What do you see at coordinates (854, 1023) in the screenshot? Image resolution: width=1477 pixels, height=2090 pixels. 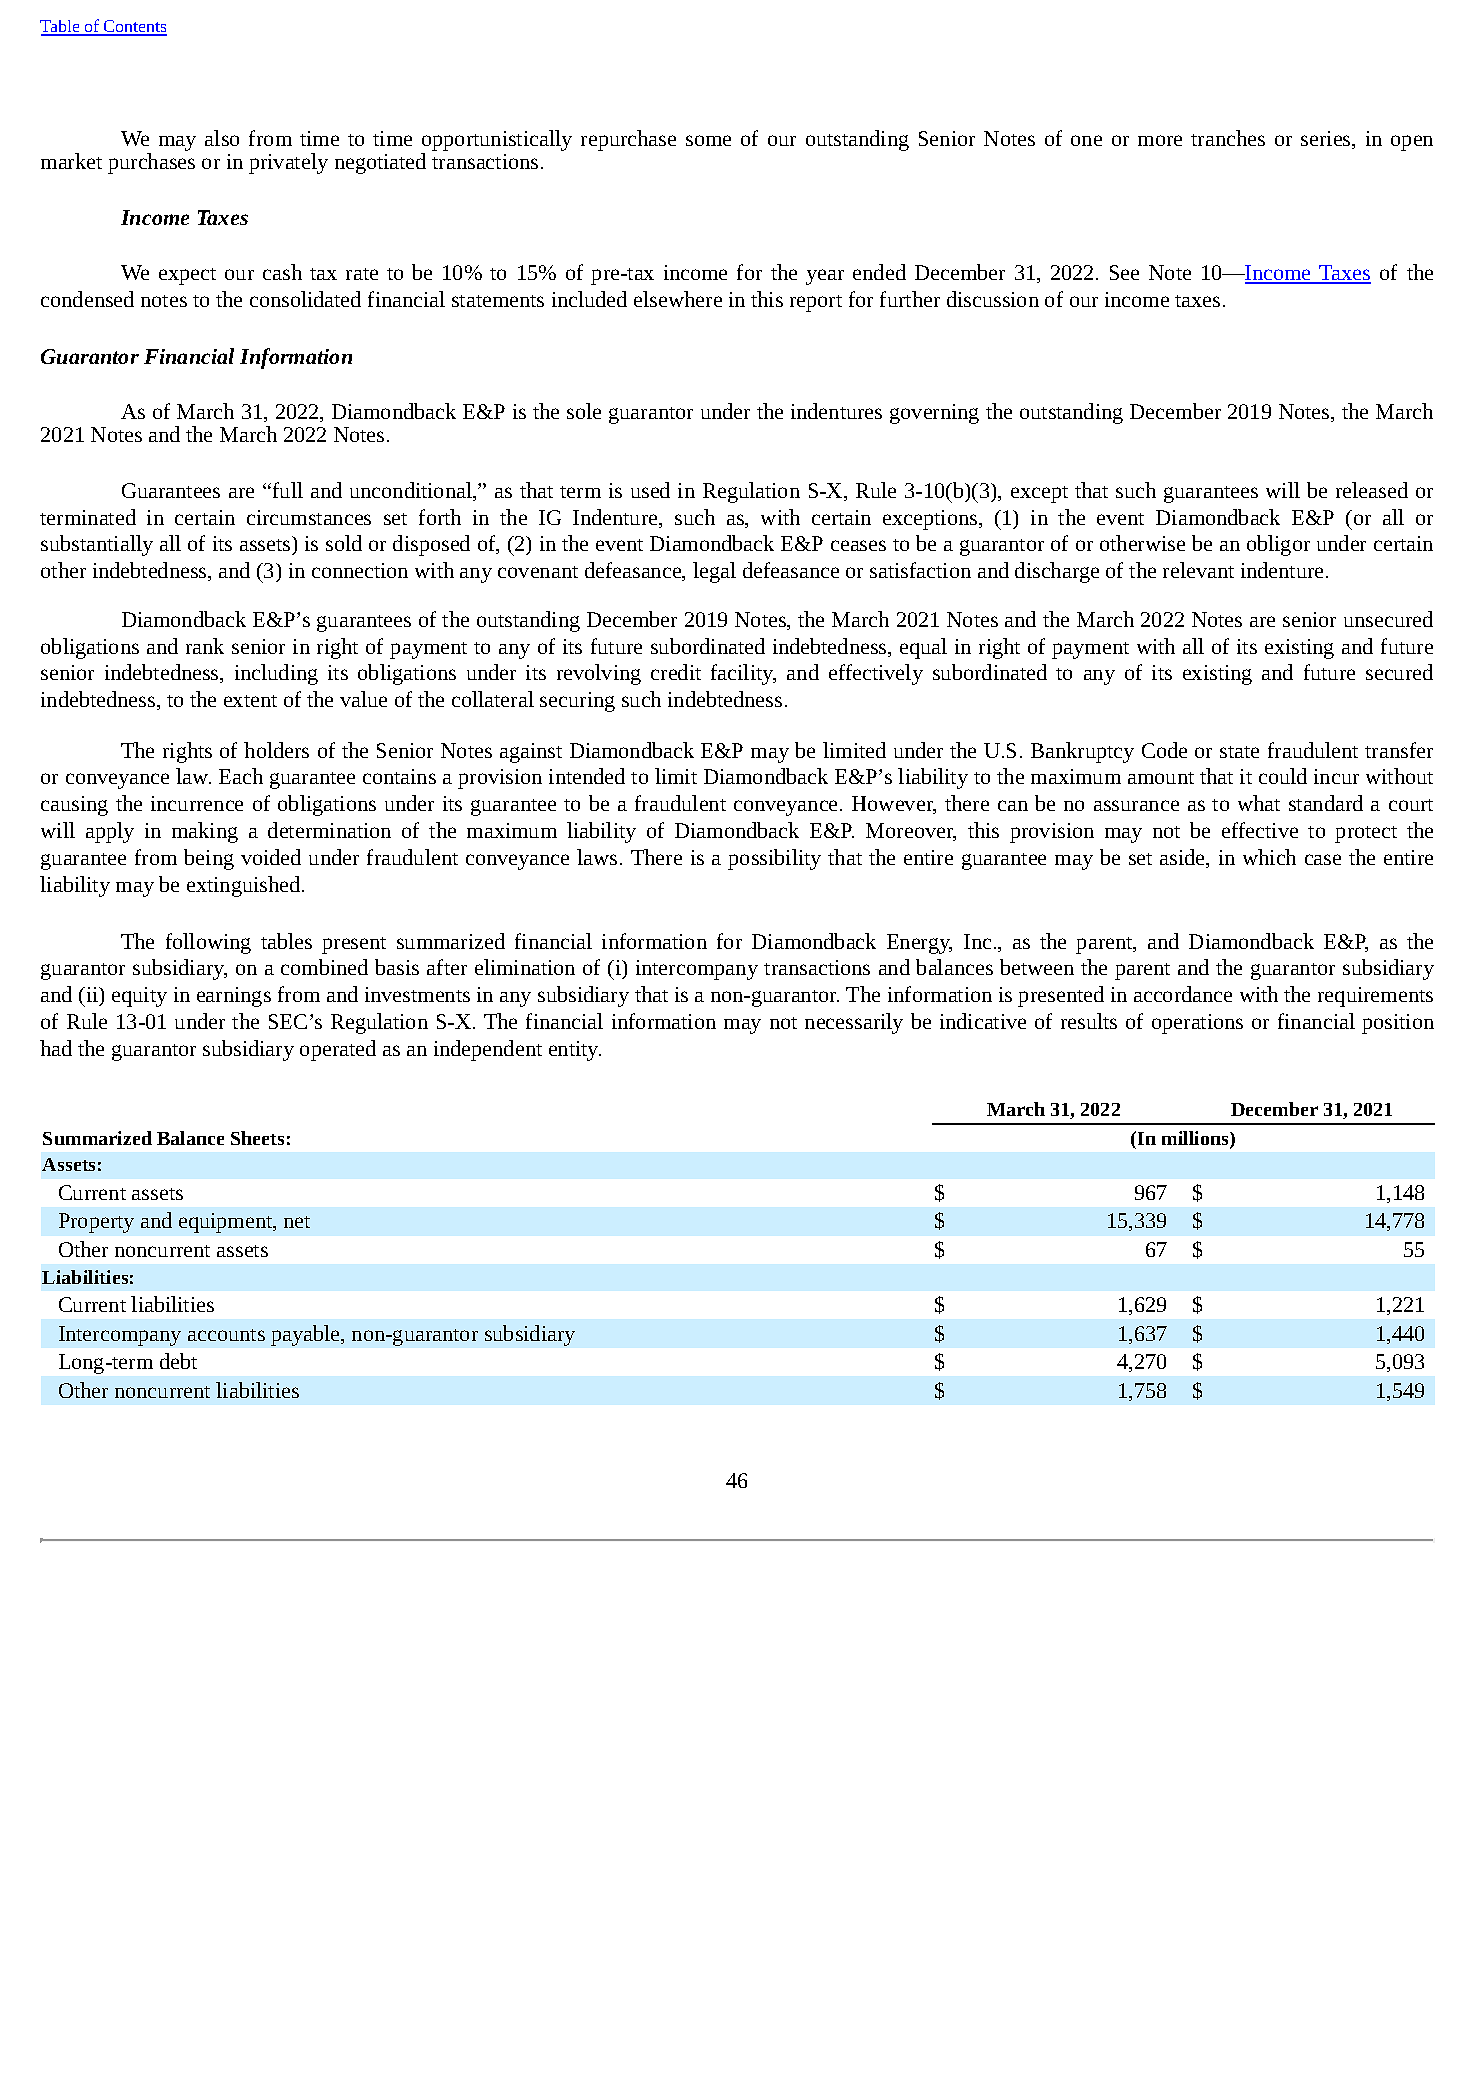 I see `necessarily` at bounding box center [854, 1023].
